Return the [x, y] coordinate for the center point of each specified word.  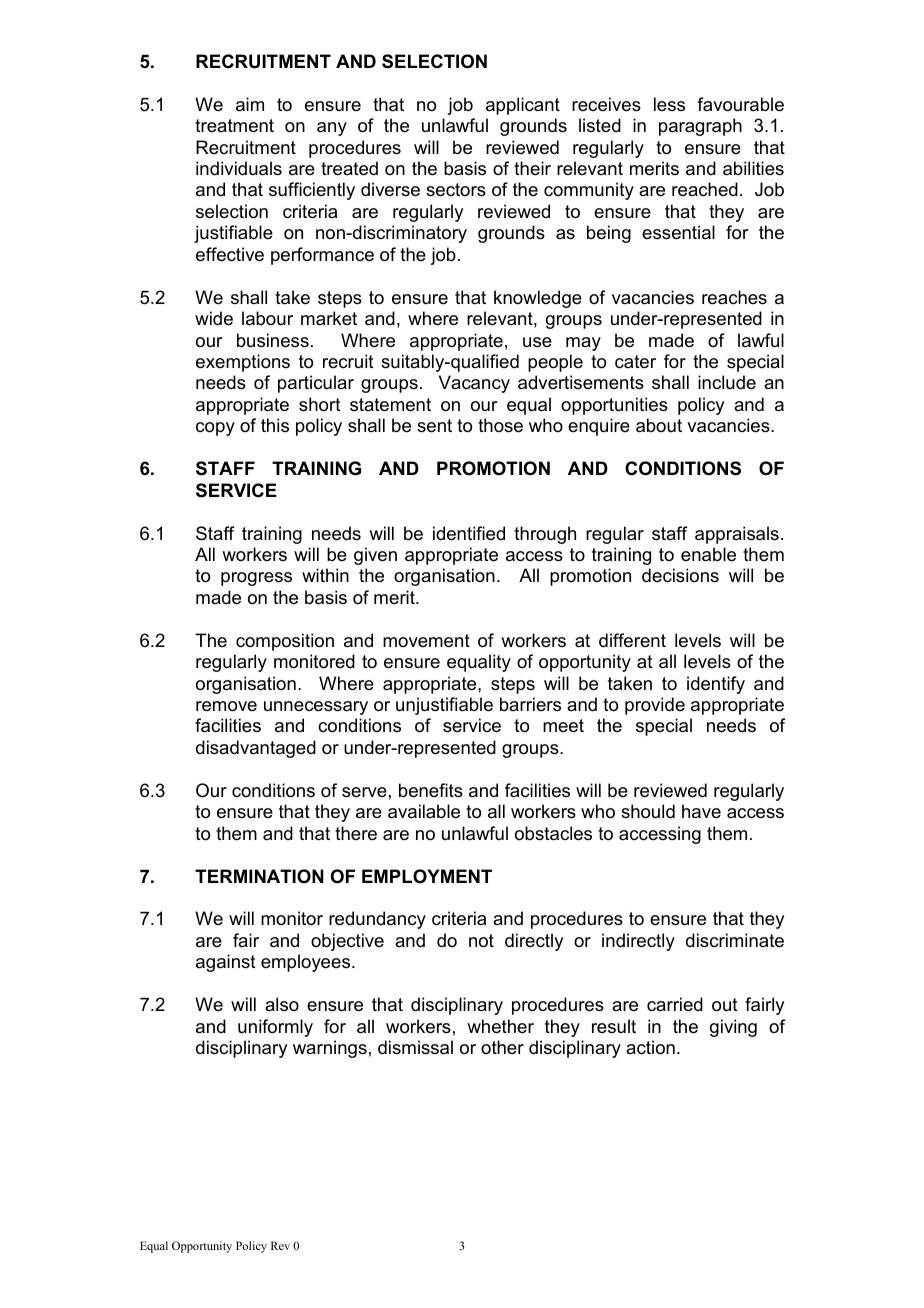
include [727, 382]
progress [256, 579]
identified [469, 533]
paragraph [700, 127]
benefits [431, 790]
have [701, 811]
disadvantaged [256, 749]
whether [500, 1026]
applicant [523, 106]
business [273, 340]
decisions [680, 575]
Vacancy [474, 384]
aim [250, 104]
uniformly [275, 1028]
